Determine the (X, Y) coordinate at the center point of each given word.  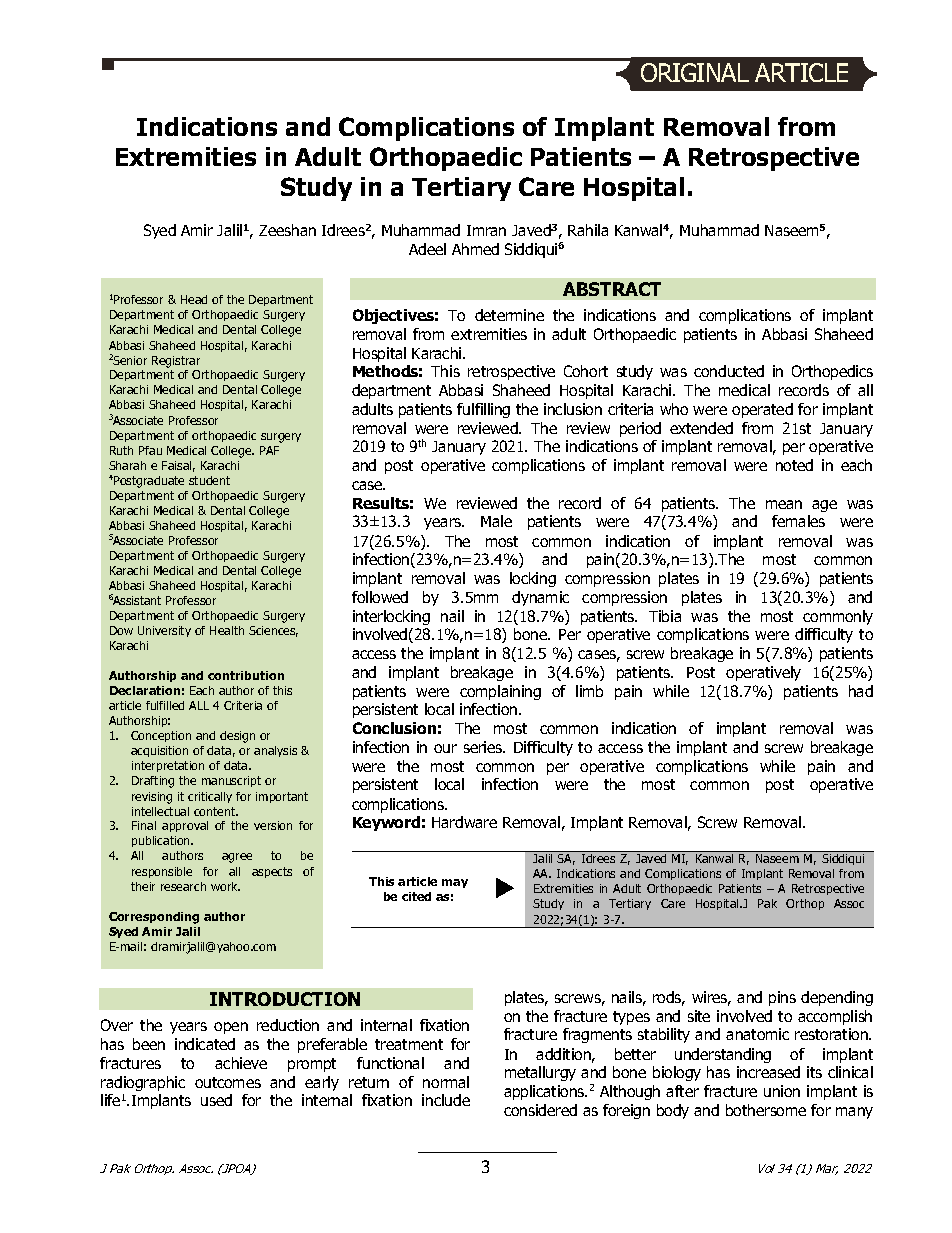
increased (768, 1072)
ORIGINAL (695, 72)
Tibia (665, 616)
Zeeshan (287, 230)
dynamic (540, 598)
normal (446, 1082)
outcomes (228, 1082)
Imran (486, 230)
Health (227, 630)
